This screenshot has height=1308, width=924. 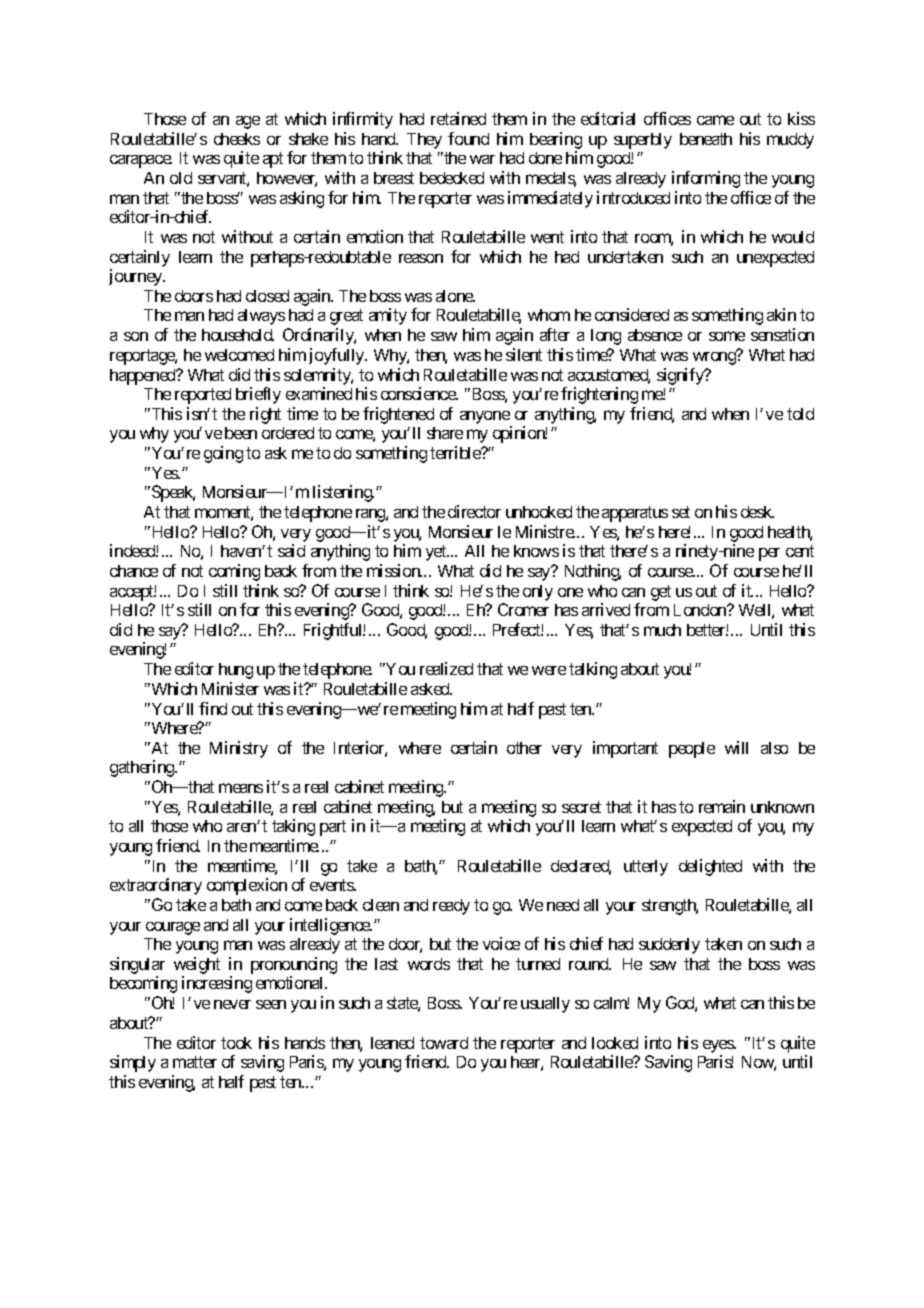 I want to click on yet, so click(x=437, y=553).
